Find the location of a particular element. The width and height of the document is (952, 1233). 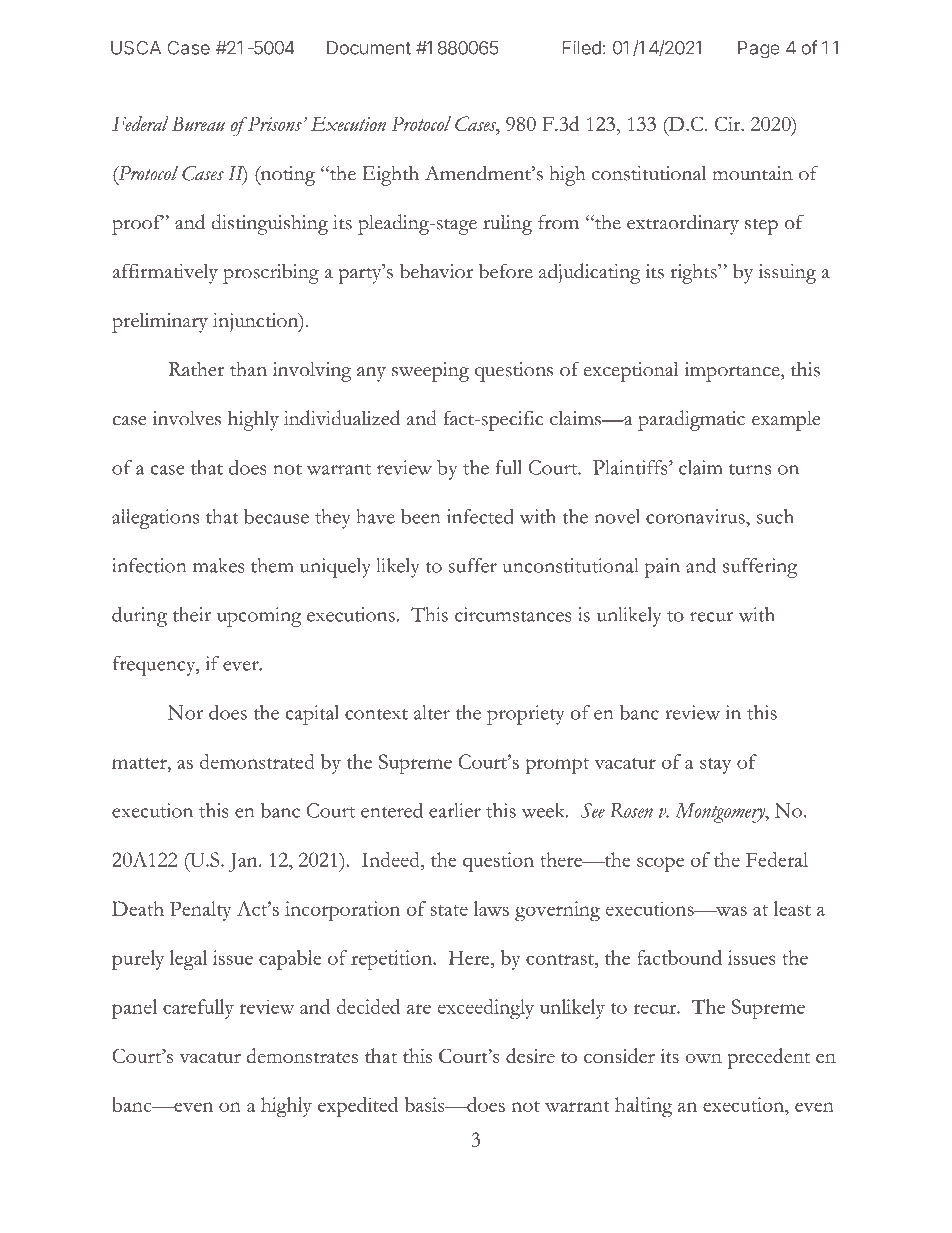

turns is located at coordinates (750, 469).
